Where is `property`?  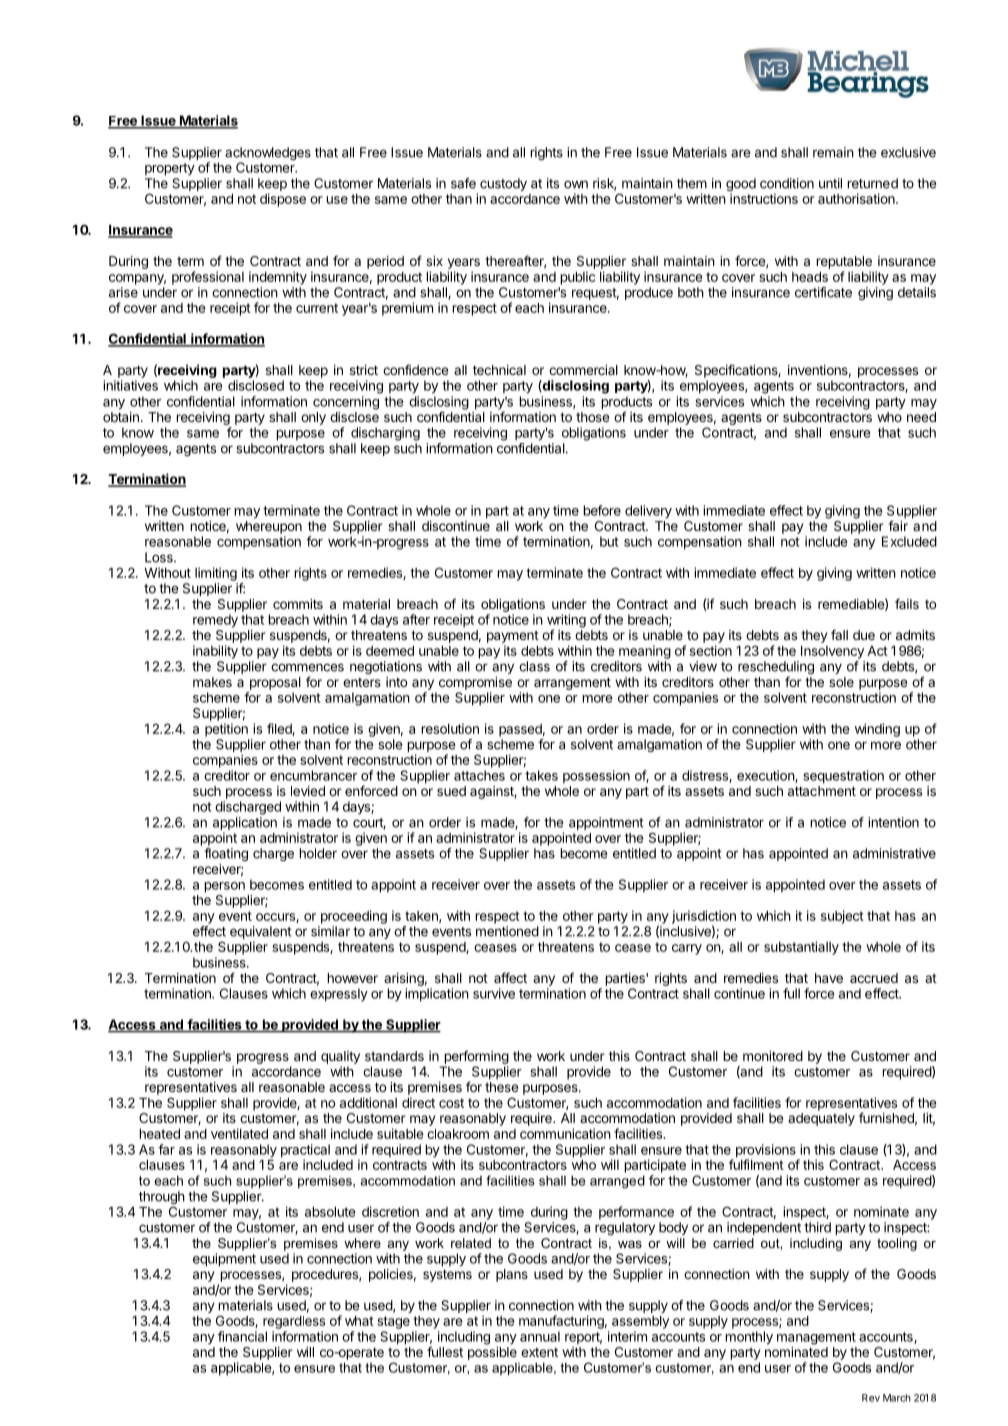
property is located at coordinates (170, 169).
